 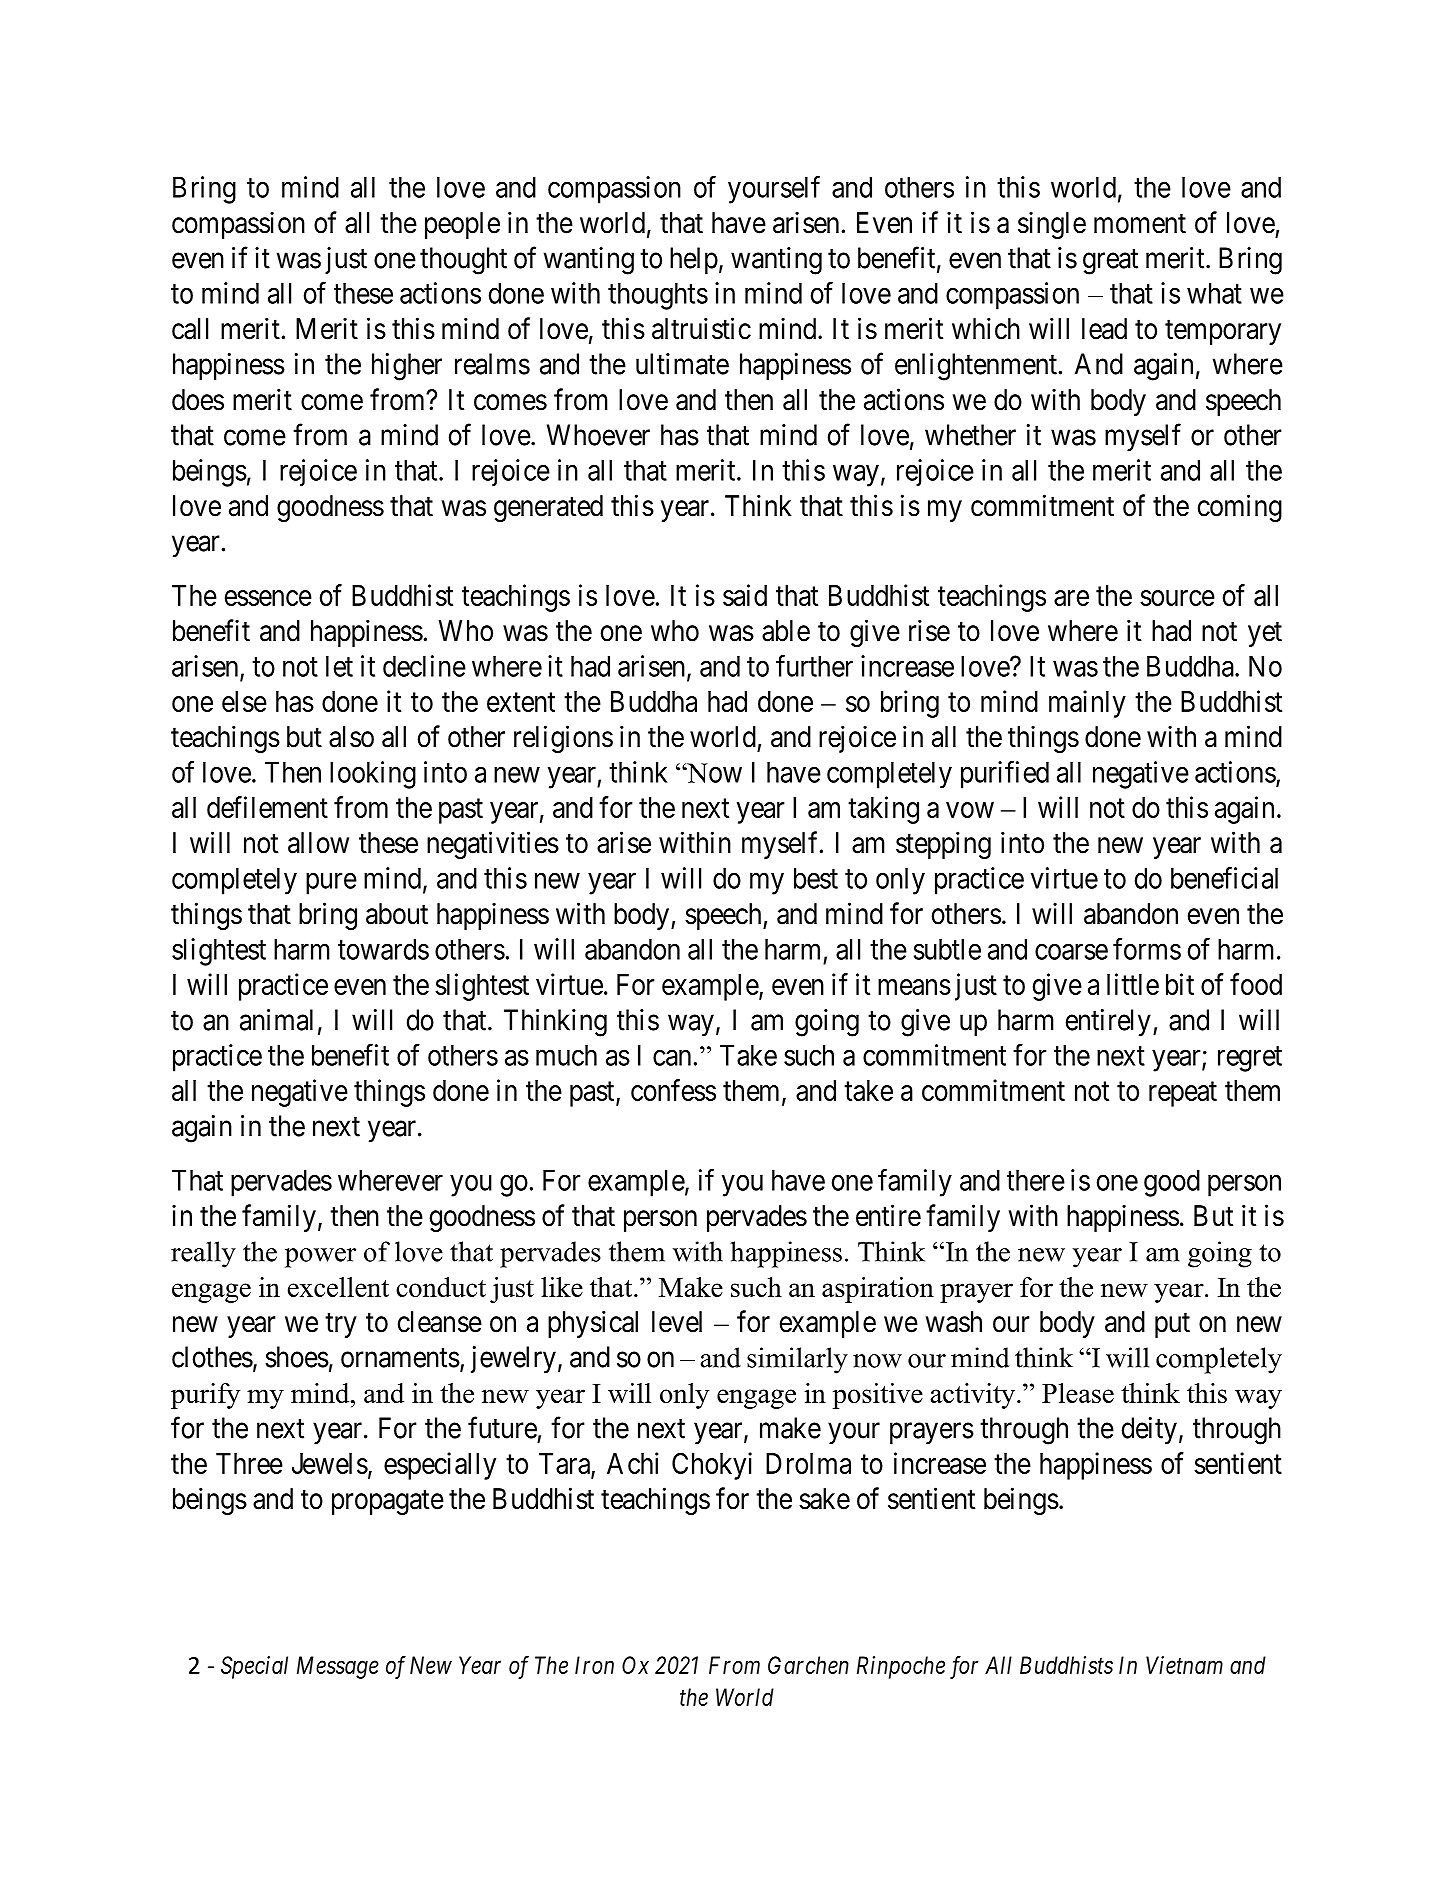 What do you see at coordinates (694, 260) in the screenshot?
I see `help` at bounding box center [694, 260].
